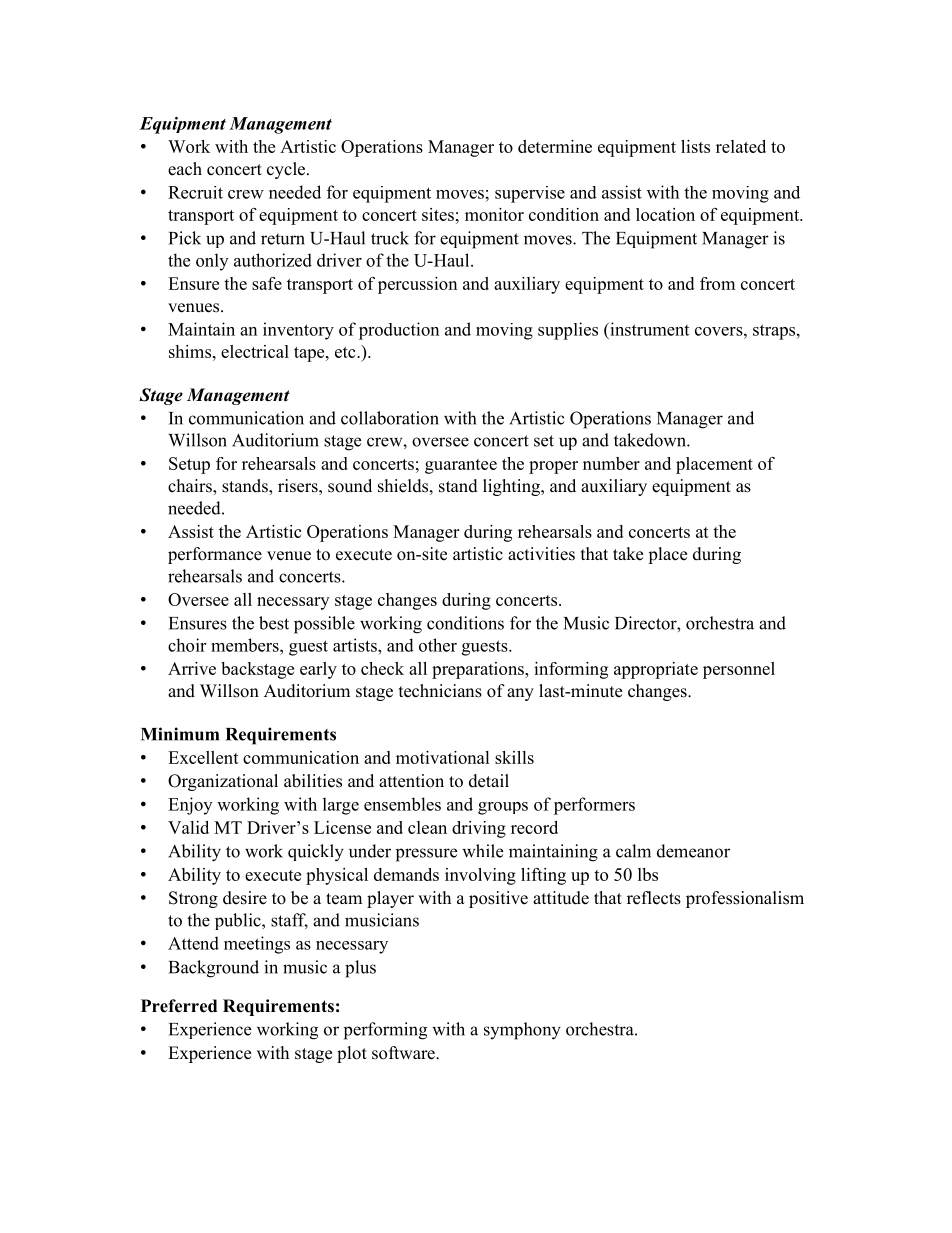 The image size is (952, 1233). What do you see at coordinates (494, 214) in the page?
I see `monitor` at bounding box center [494, 214].
